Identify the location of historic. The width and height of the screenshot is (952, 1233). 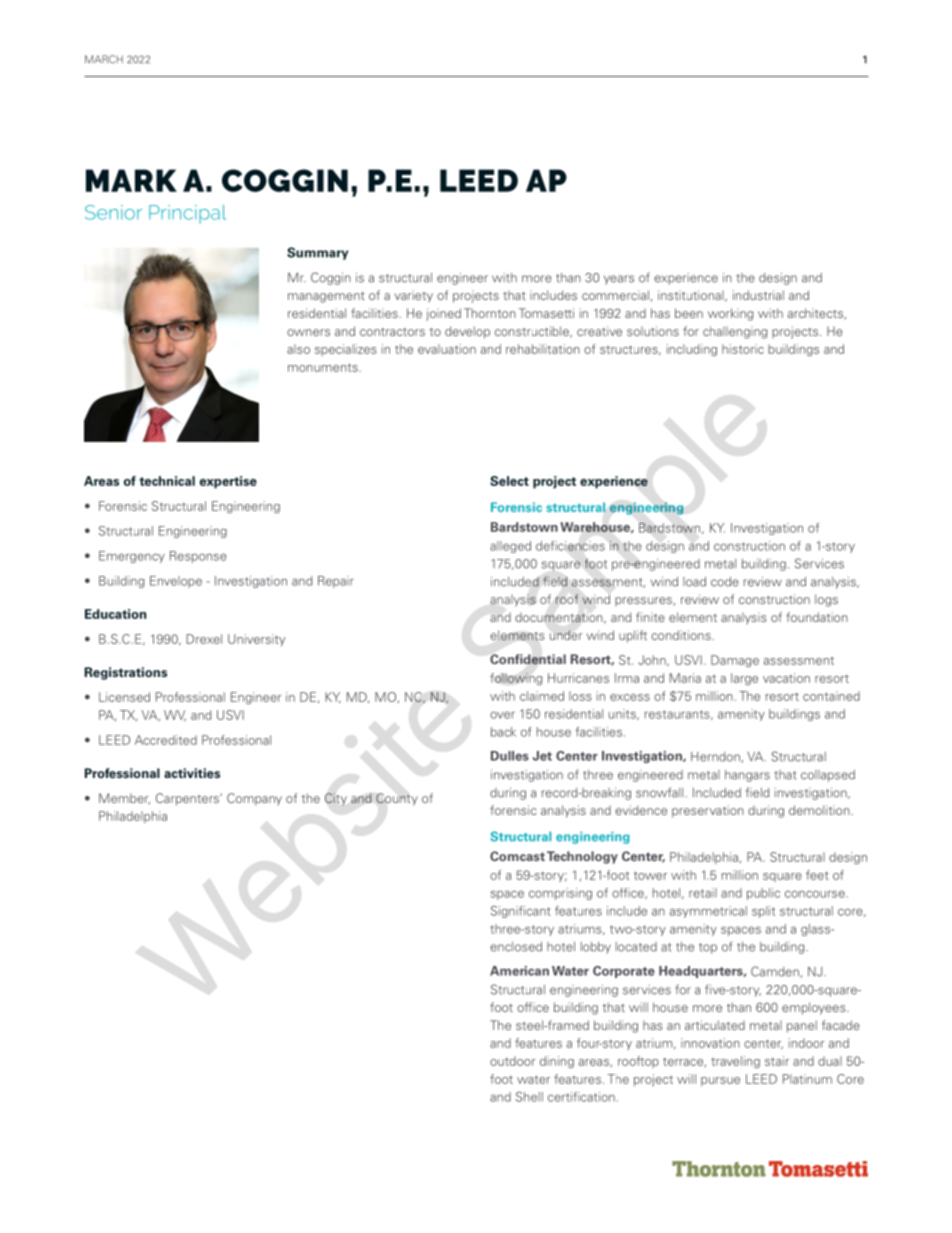
(743, 349).
